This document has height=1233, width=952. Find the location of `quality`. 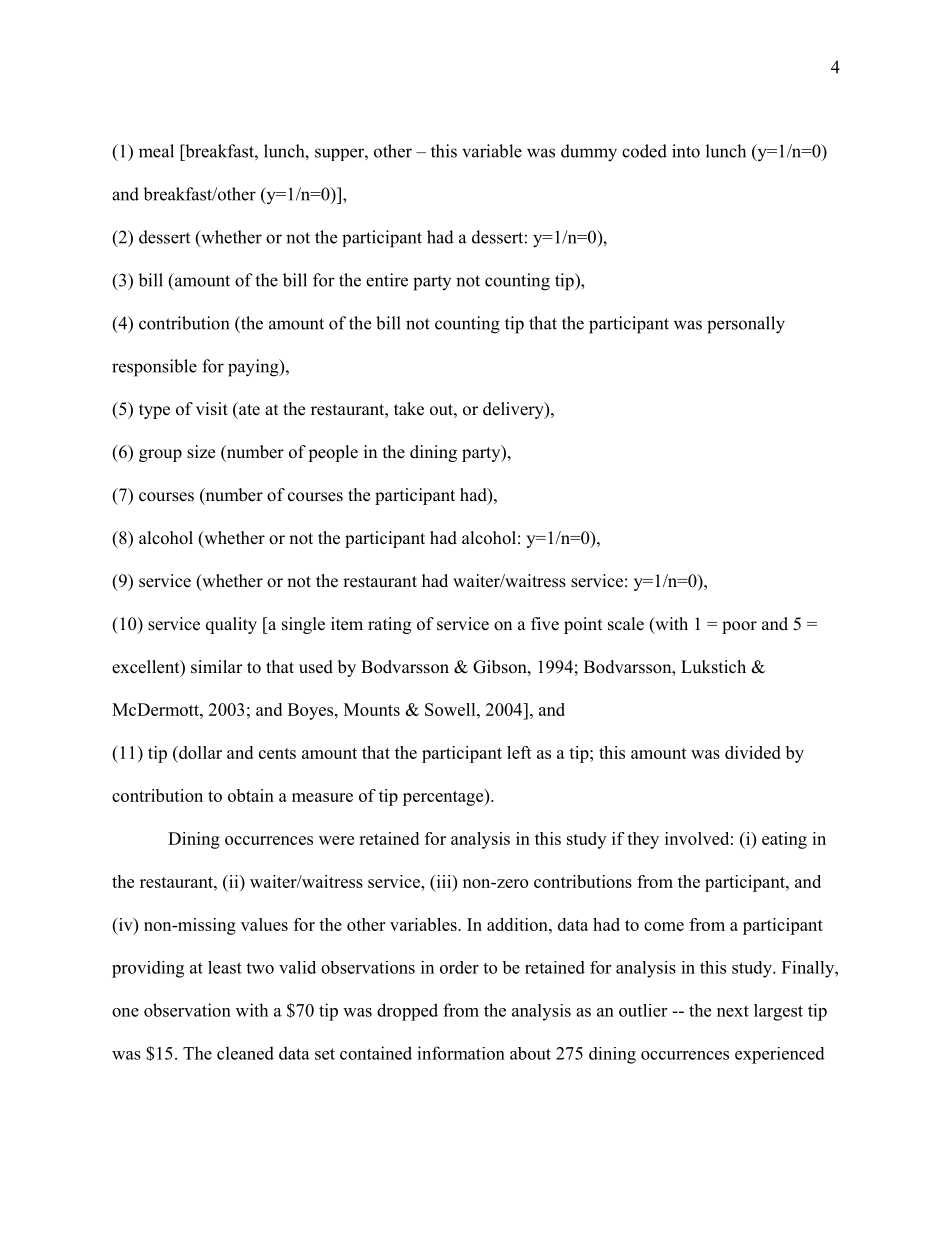

quality is located at coordinates (231, 625).
